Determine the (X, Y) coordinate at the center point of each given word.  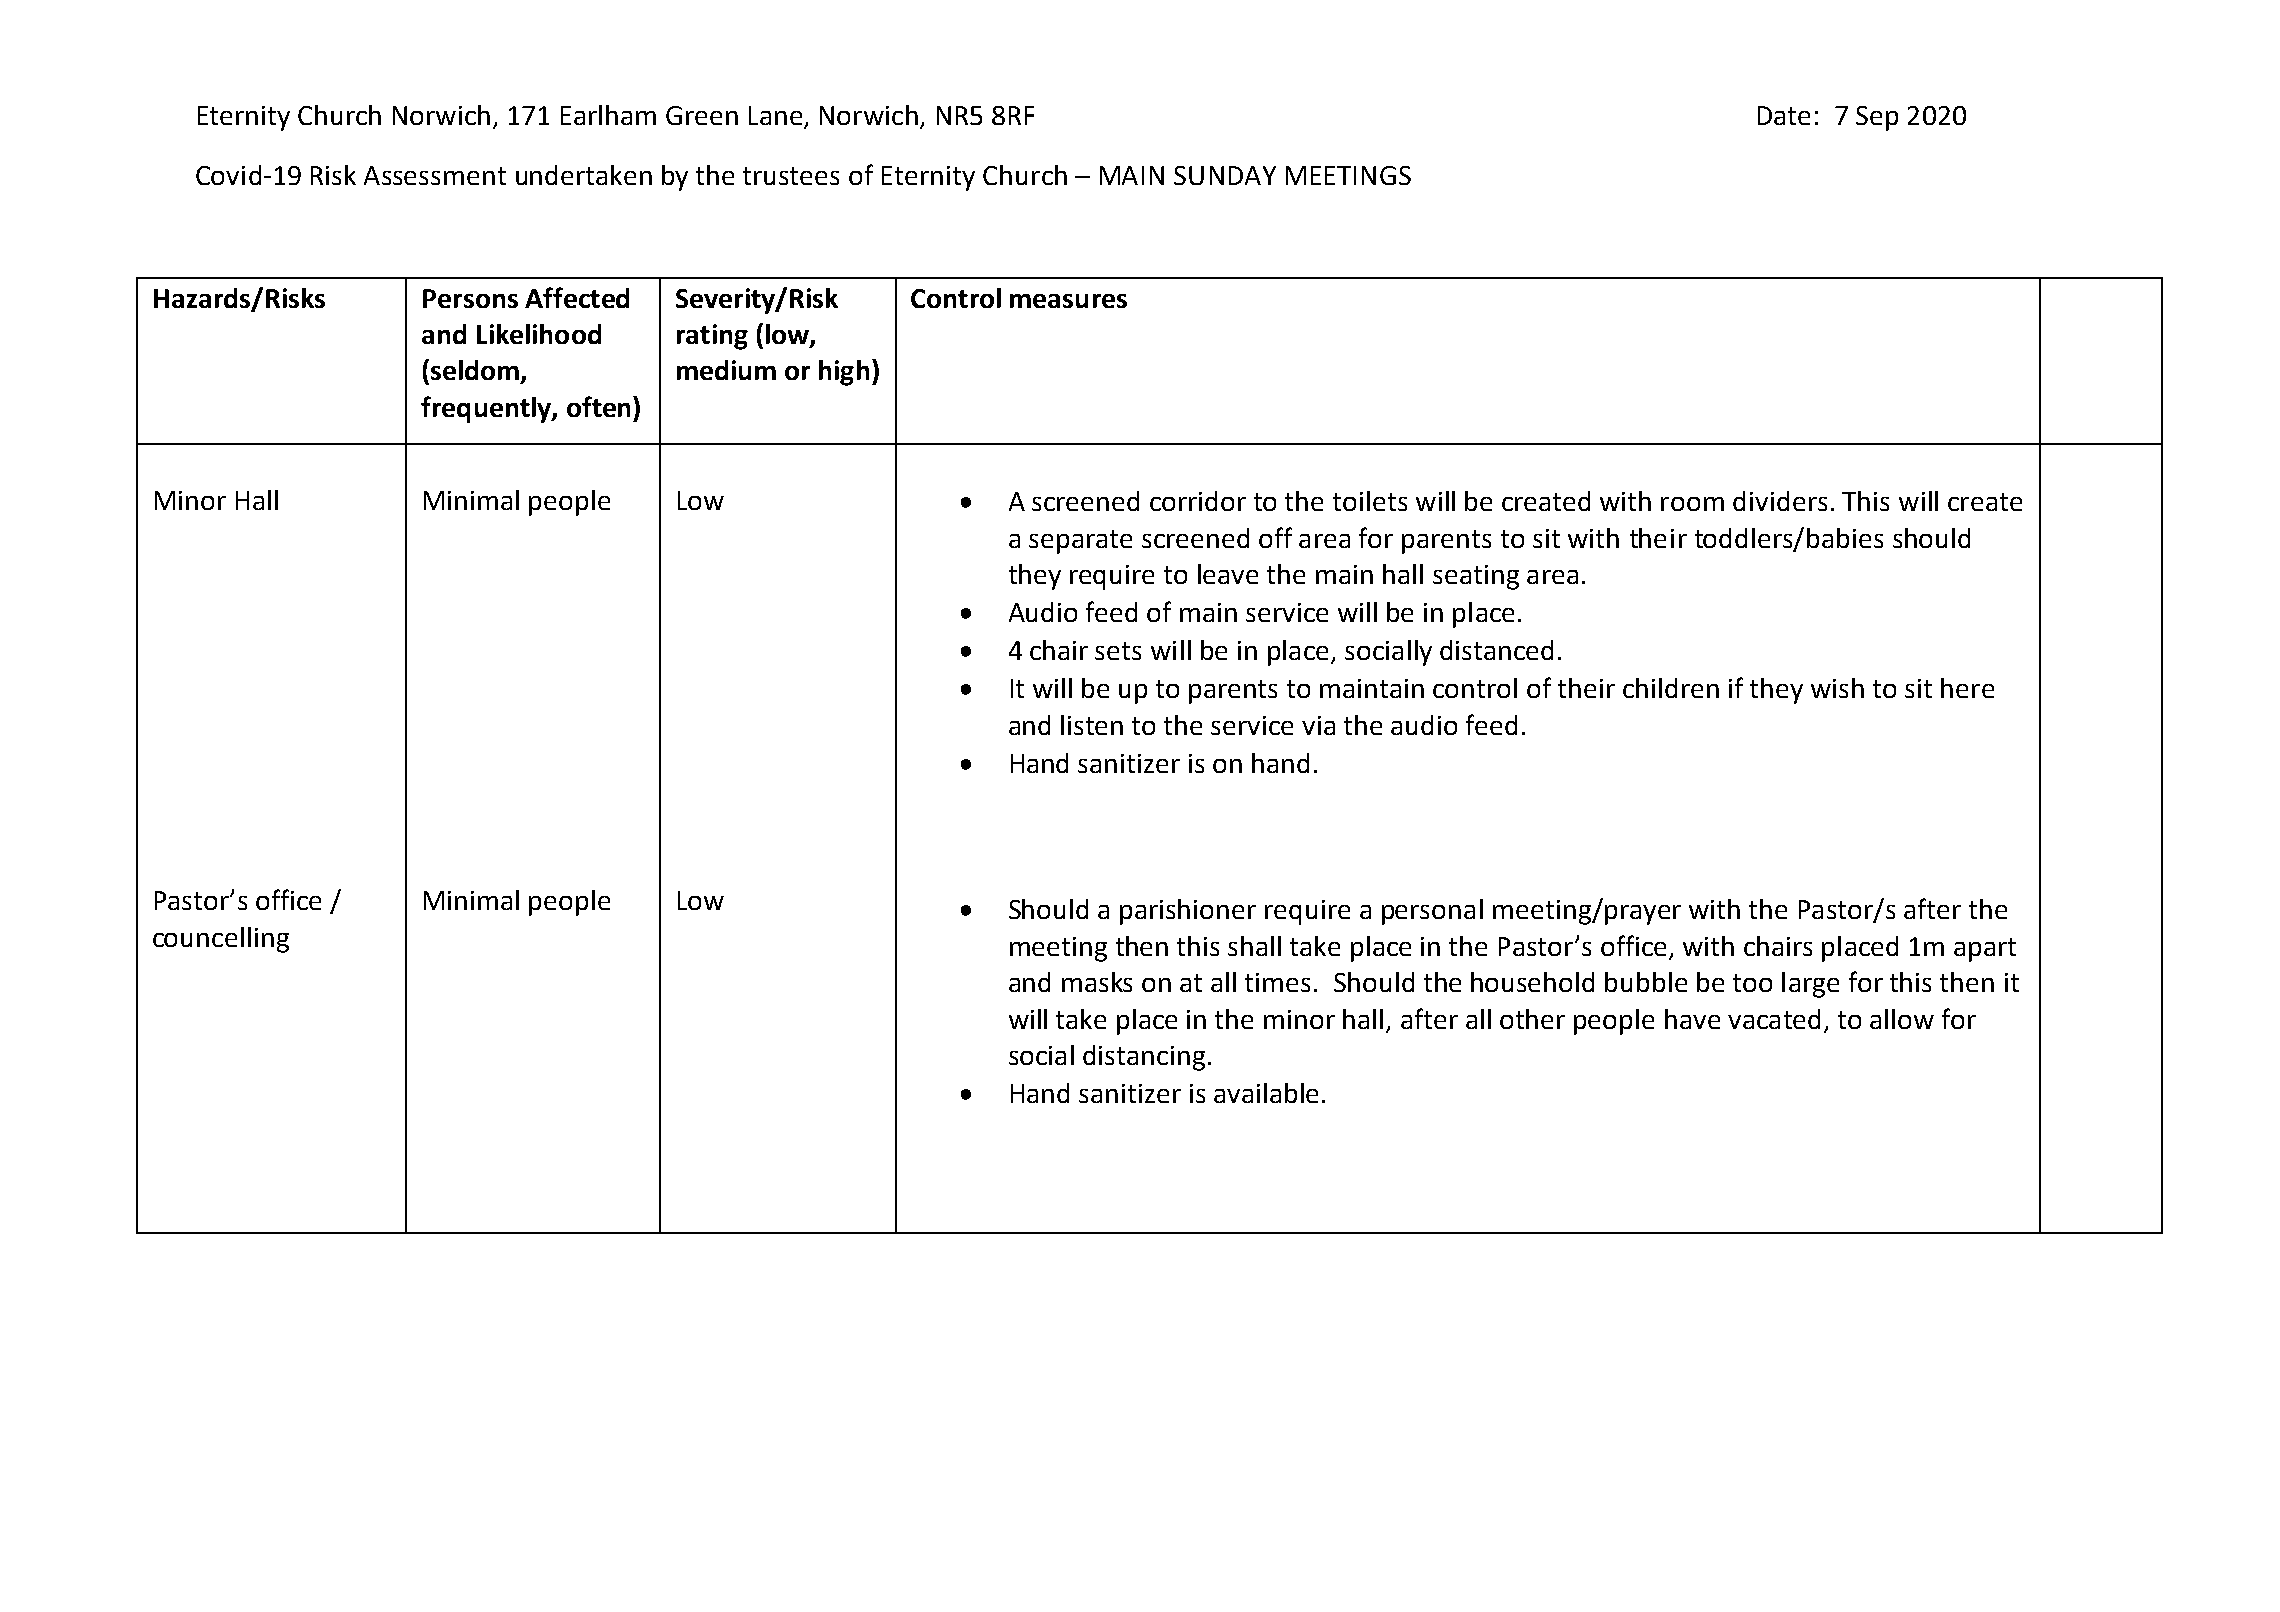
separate (1080, 542)
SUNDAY (1225, 175)
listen (1092, 725)
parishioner (1188, 912)
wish (1837, 688)
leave (1228, 574)
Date (1784, 115)
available (1266, 1093)
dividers (1780, 501)
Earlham (608, 115)
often (598, 406)
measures (1068, 301)
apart (1985, 950)
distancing (1144, 1058)
